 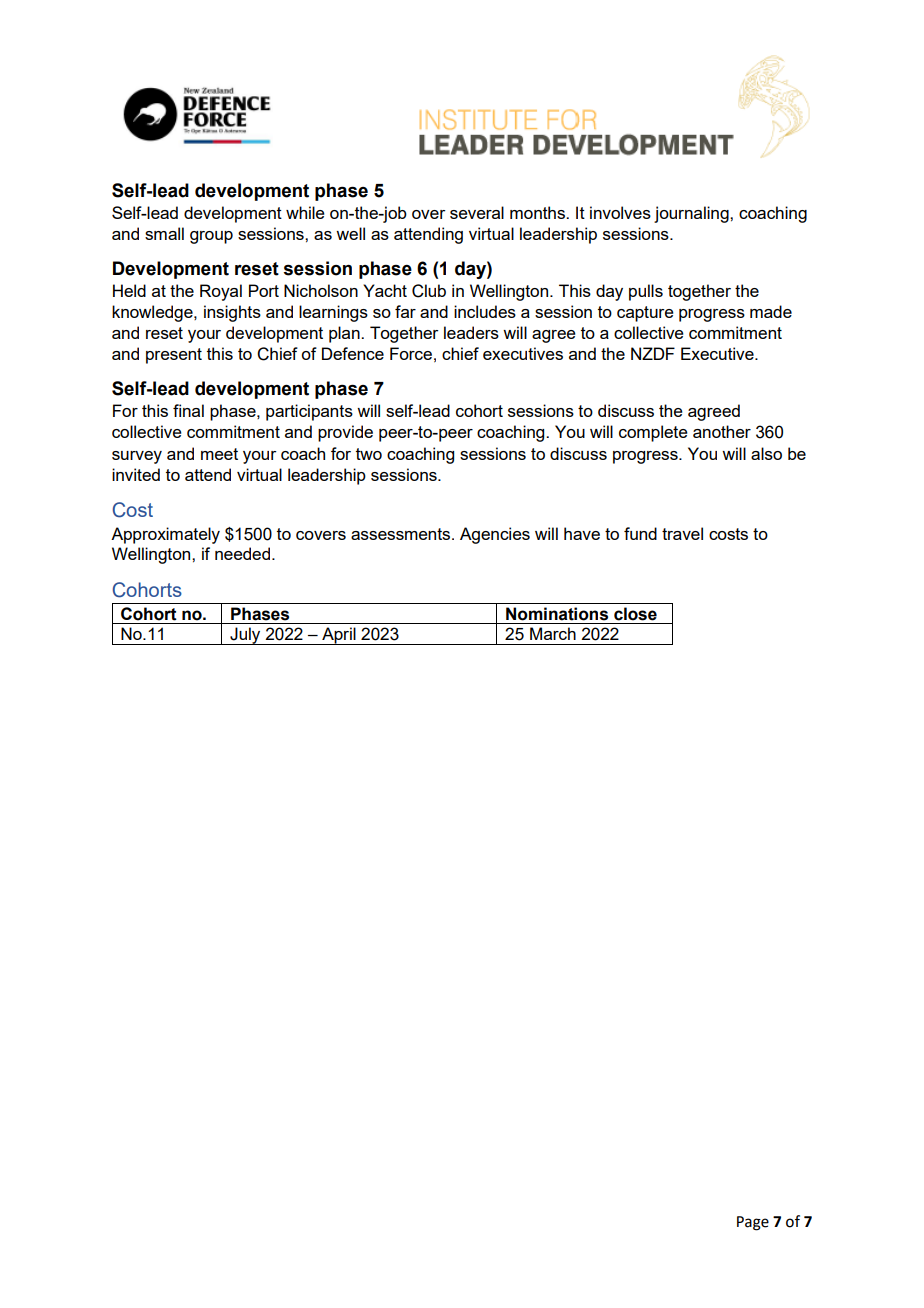 What do you see at coordinates (211, 237) in the screenshot?
I see `group` at bounding box center [211, 237].
